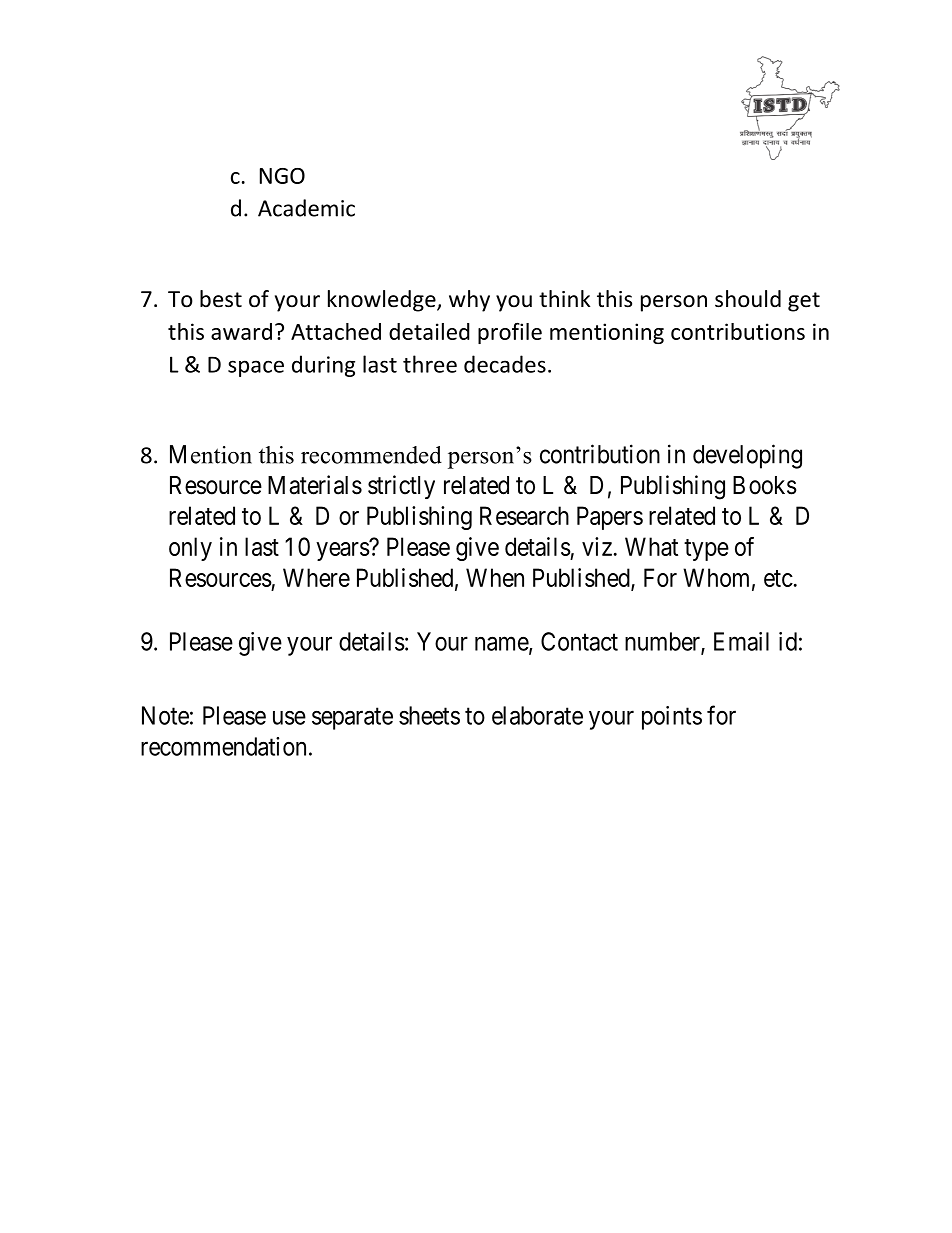  What do you see at coordinates (495, 577) in the screenshot?
I see `When` at bounding box center [495, 577].
